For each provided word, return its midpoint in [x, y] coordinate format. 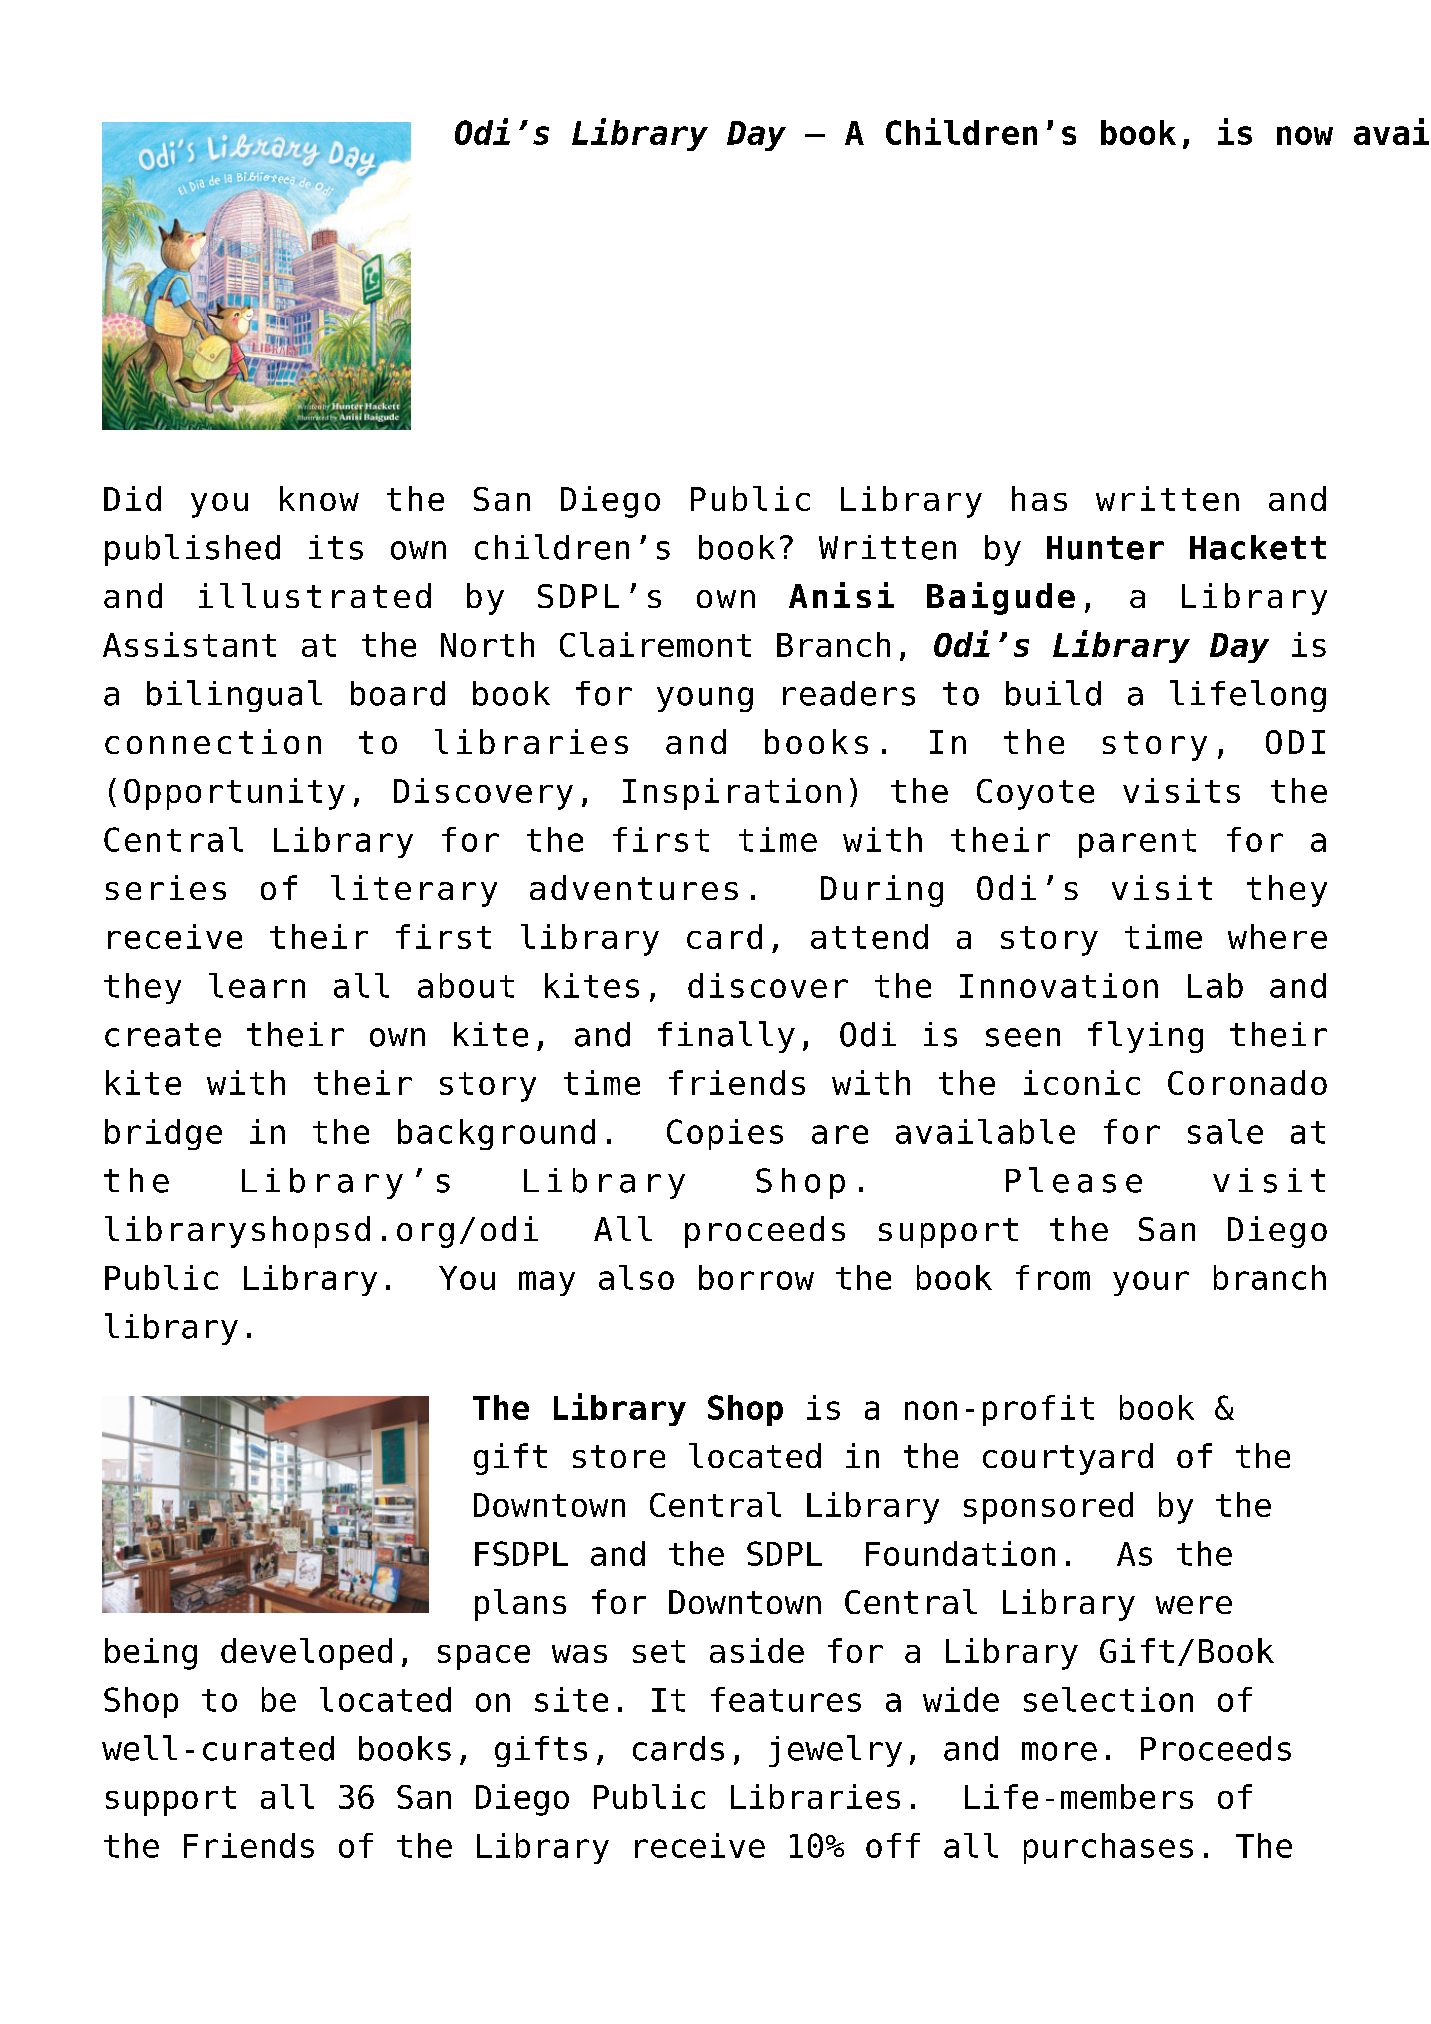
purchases [1108, 1848]
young [705, 699]
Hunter [1105, 548]
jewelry [835, 1751]
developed [306, 1654]
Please [1074, 1180]
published [192, 550]
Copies [725, 1134]
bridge [163, 1134]
